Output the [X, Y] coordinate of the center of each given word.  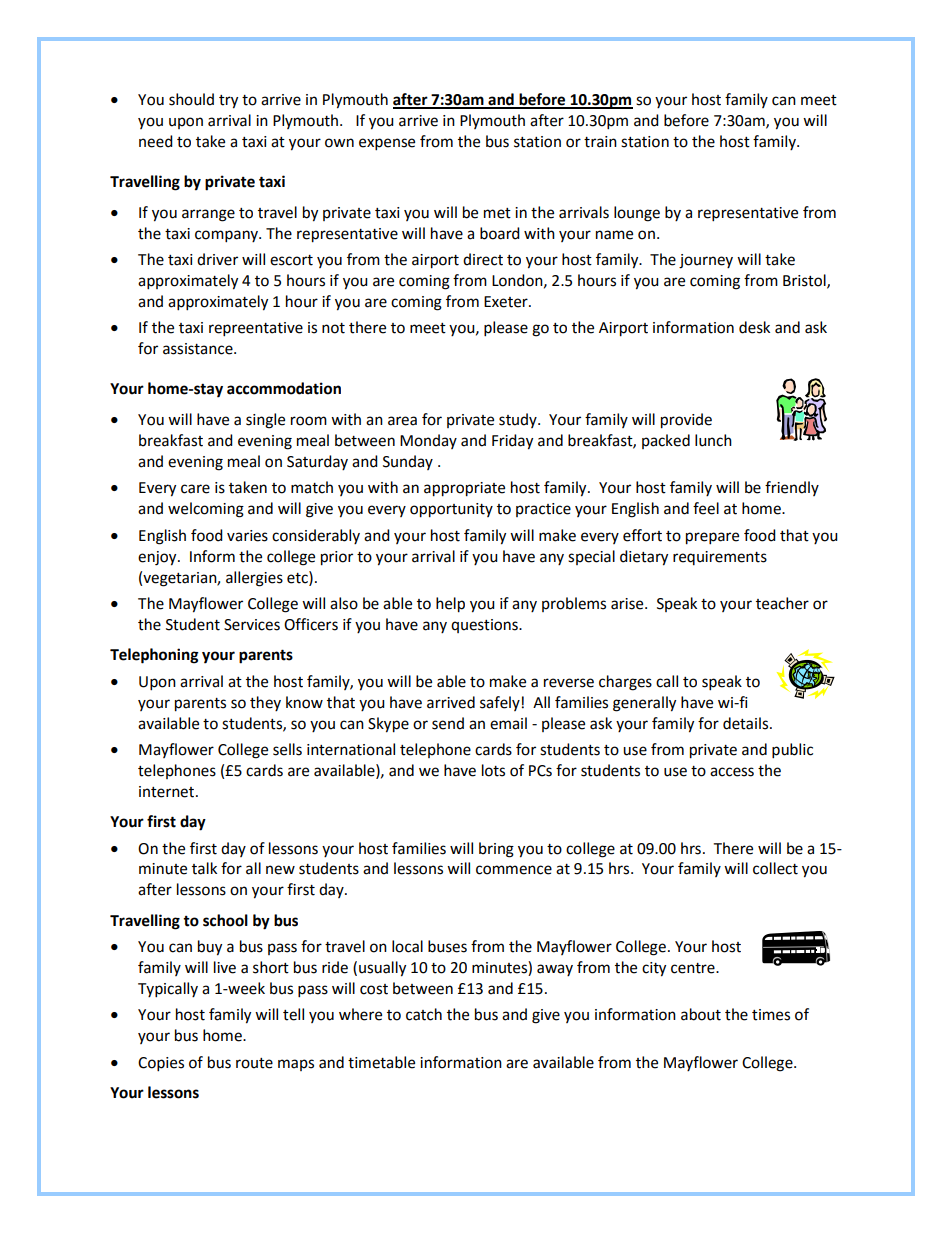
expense [387, 144]
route [254, 1063]
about [701, 1014]
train [600, 142]
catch [424, 1014]
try [228, 102]
